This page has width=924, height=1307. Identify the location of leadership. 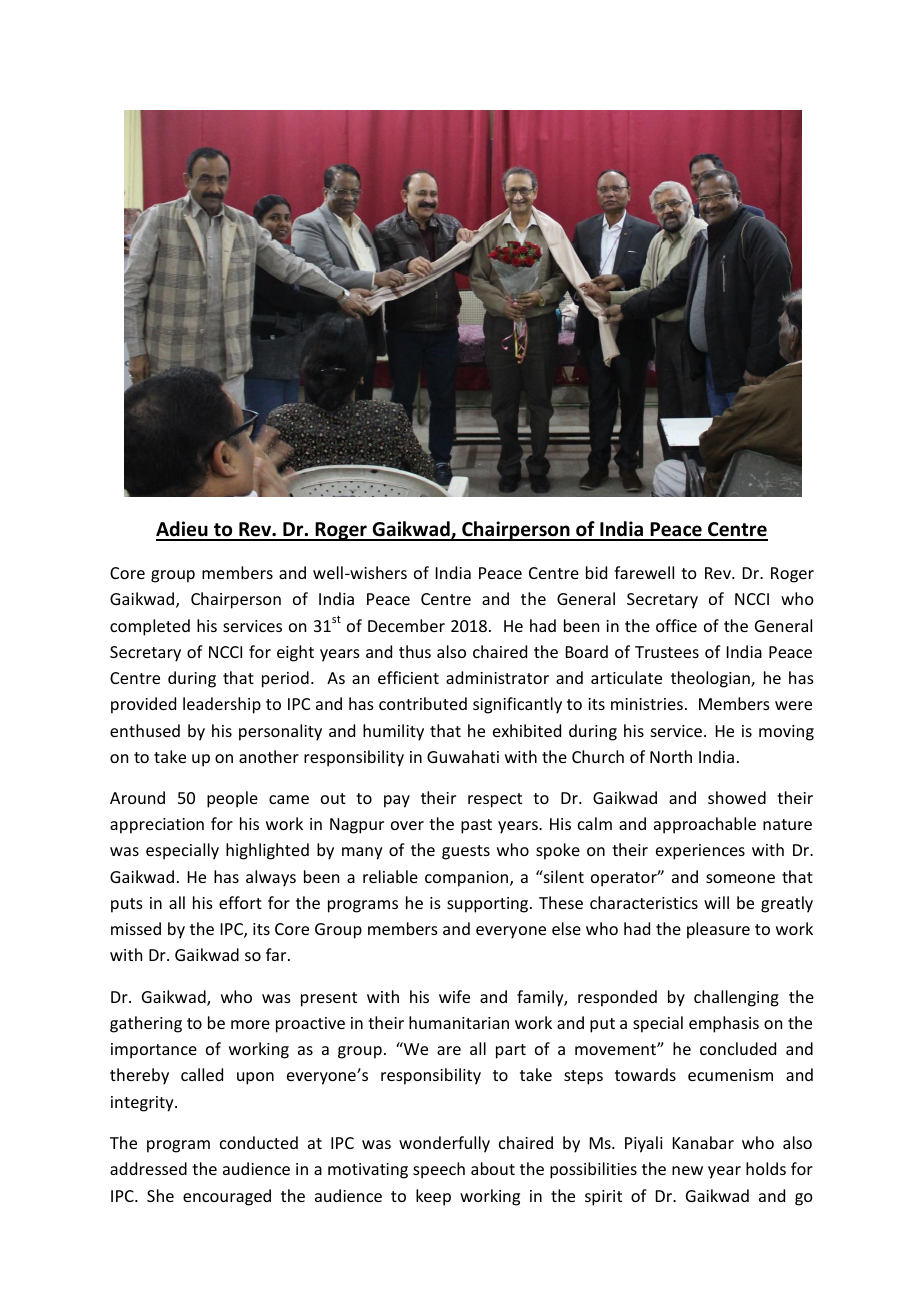
(222, 705).
